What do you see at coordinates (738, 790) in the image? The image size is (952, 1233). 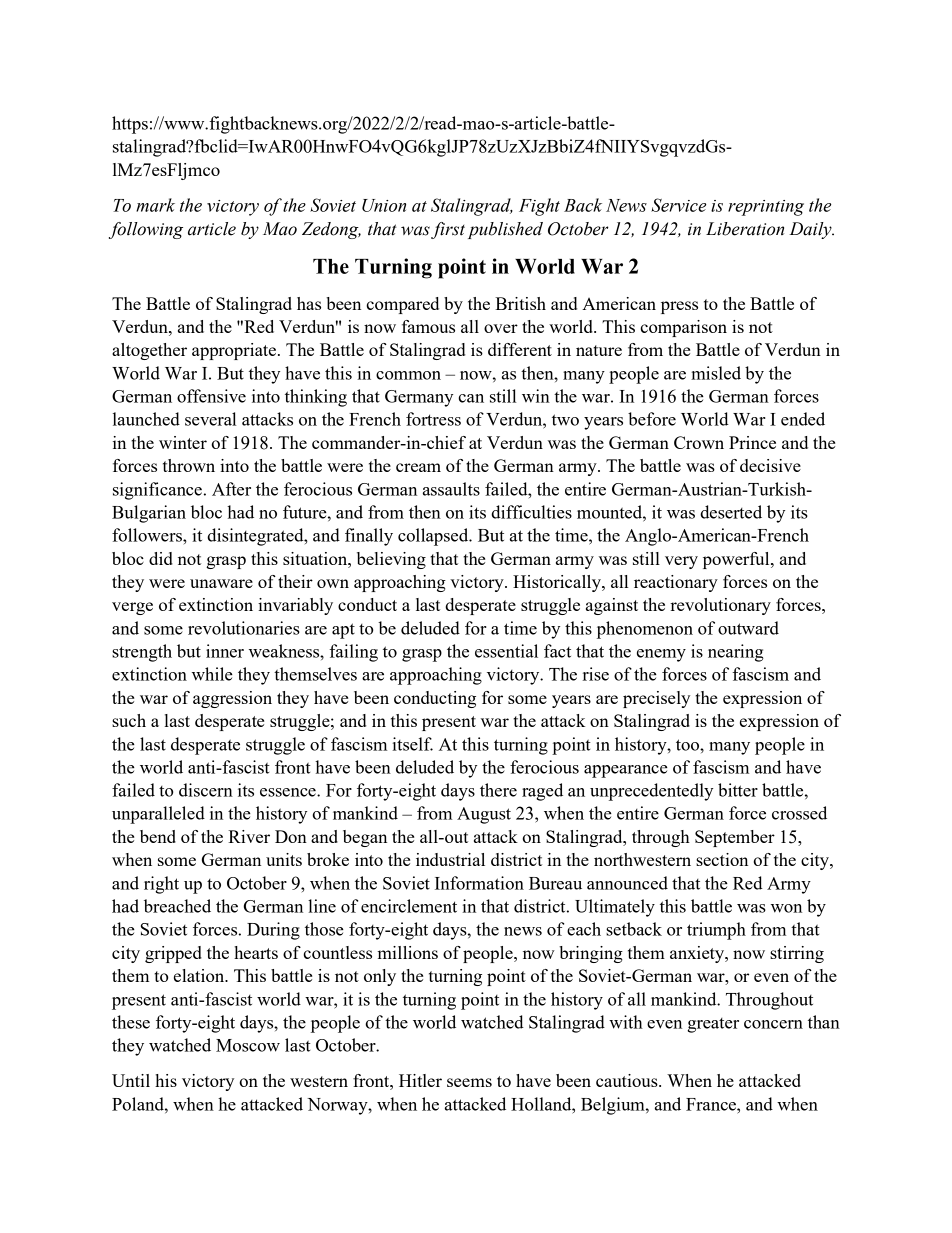 I see `bitter` at bounding box center [738, 790].
